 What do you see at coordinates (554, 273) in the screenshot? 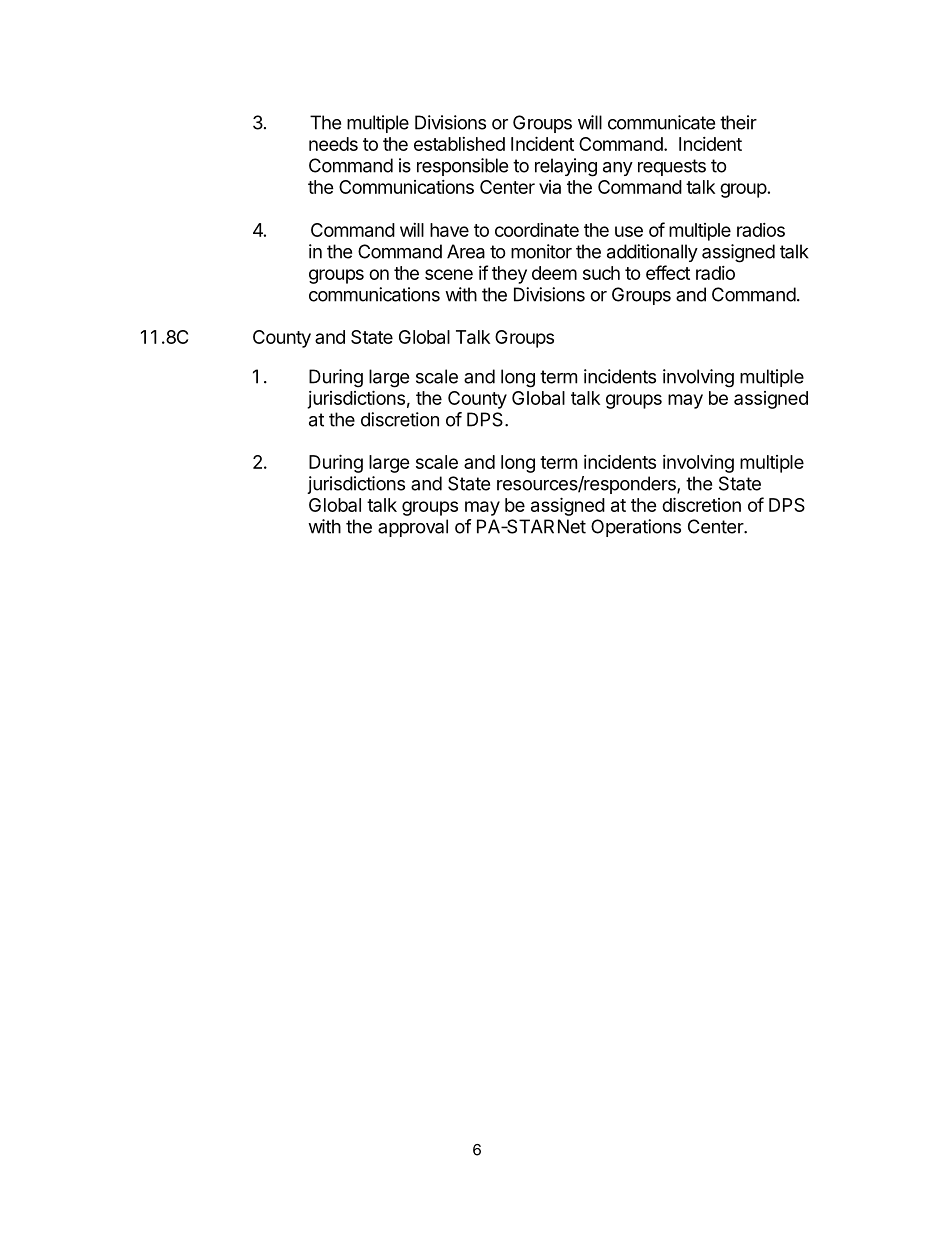
I see `deem` at bounding box center [554, 273].
